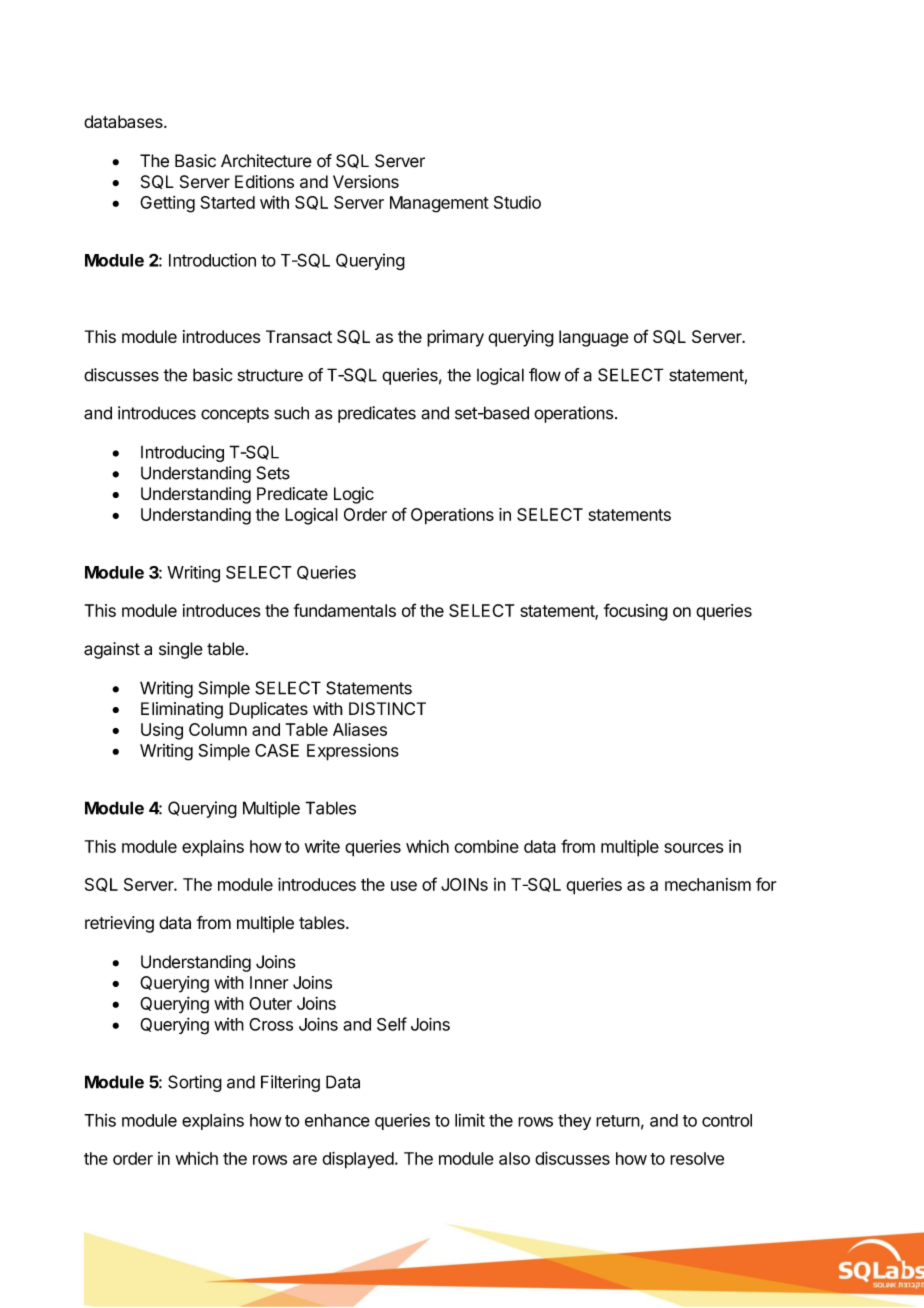  What do you see at coordinates (693, 848) in the screenshot?
I see `sources` at bounding box center [693, 848].
